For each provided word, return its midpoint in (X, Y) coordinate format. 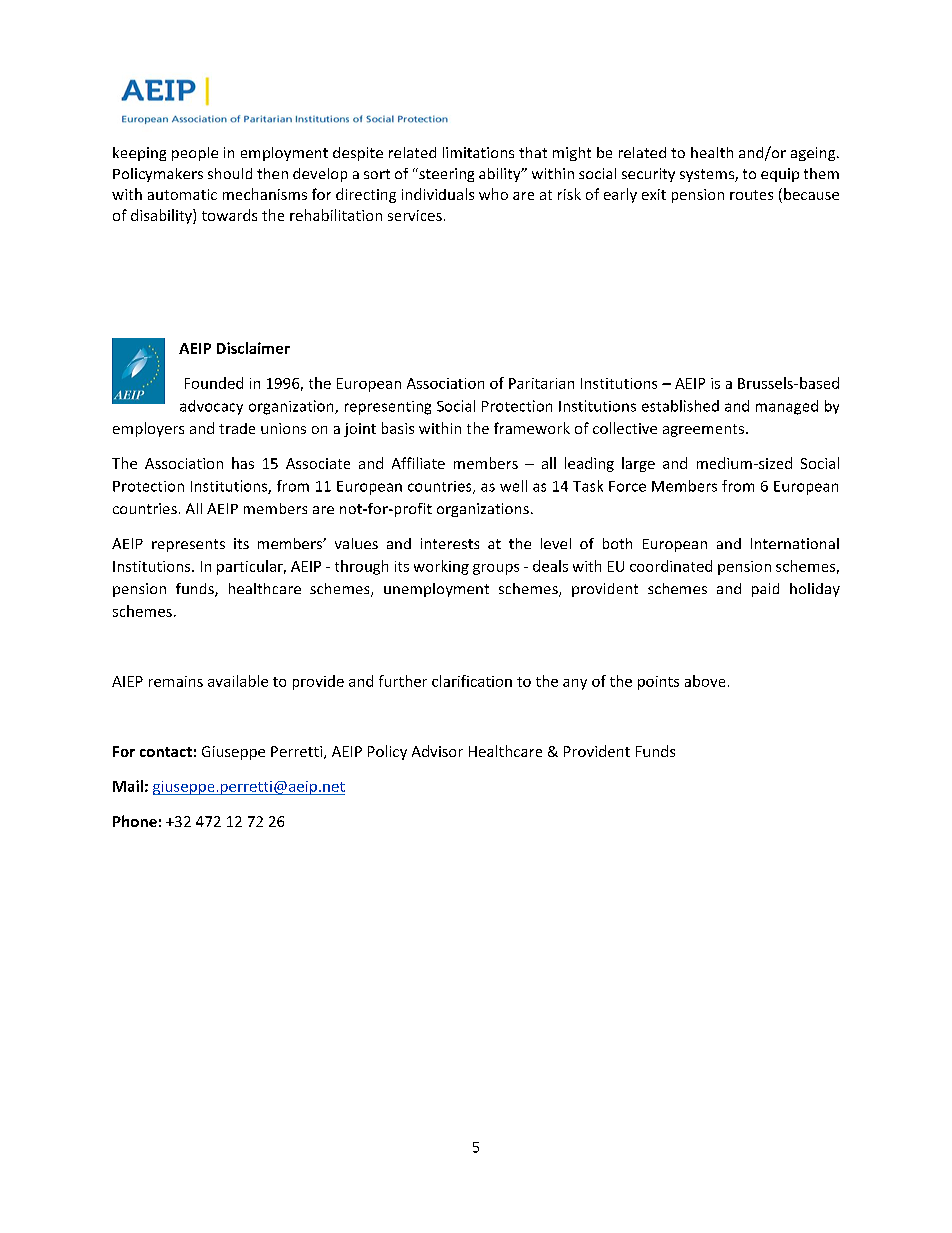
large (638, 464)
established (680, 406)
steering (445, 175)
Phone (135, 821)
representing (388, 408)
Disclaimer (253, 348)
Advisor (437, 751)
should (230, 173)
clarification (472, 681)
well (513, 486)
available (238, 681)
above (705, 681)
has (243, 463)
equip (780, 175)
